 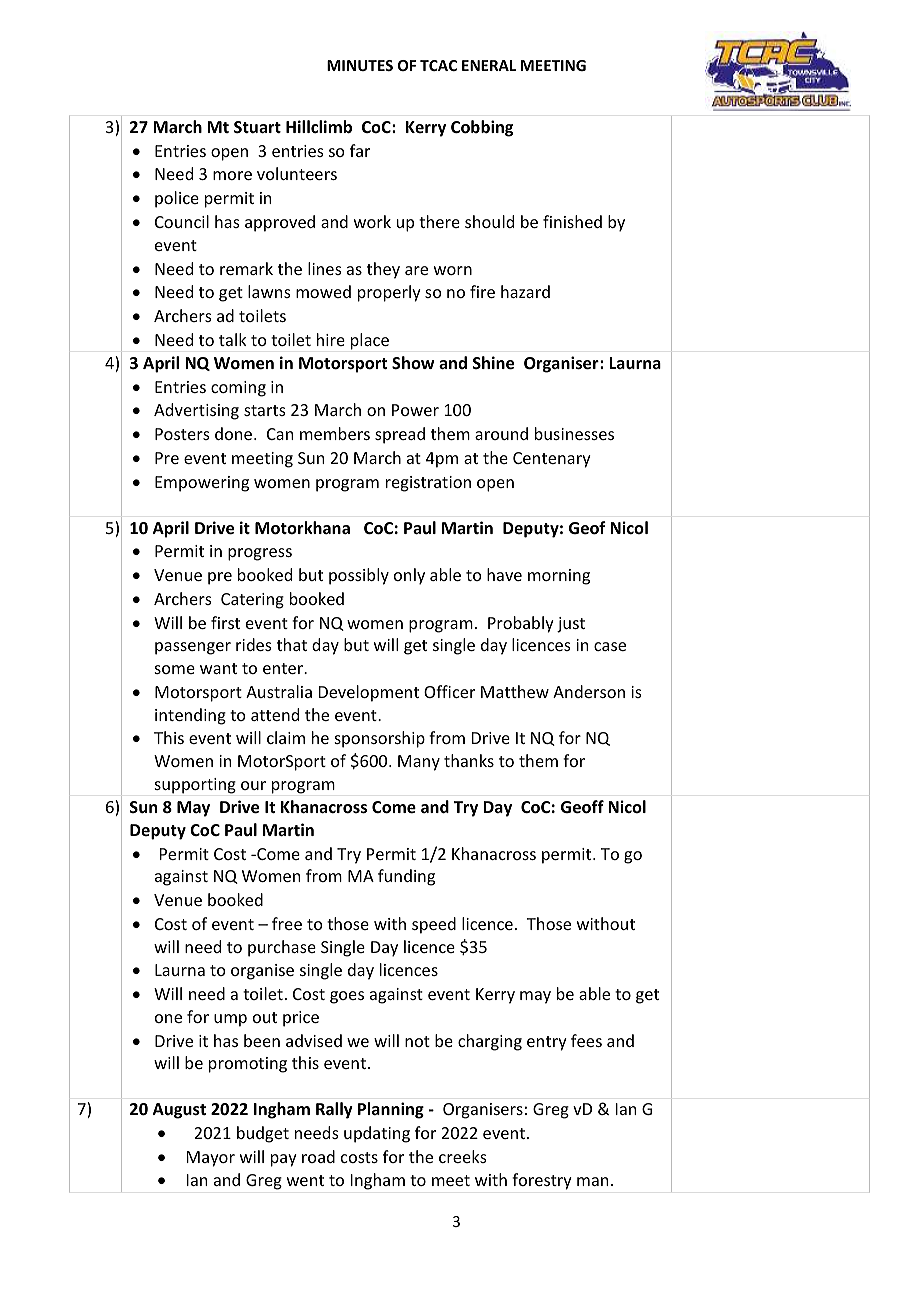 What do you see at coordinates (360, 65) in the document?
I see `MINUTES` at bounding box center [360, 65].
